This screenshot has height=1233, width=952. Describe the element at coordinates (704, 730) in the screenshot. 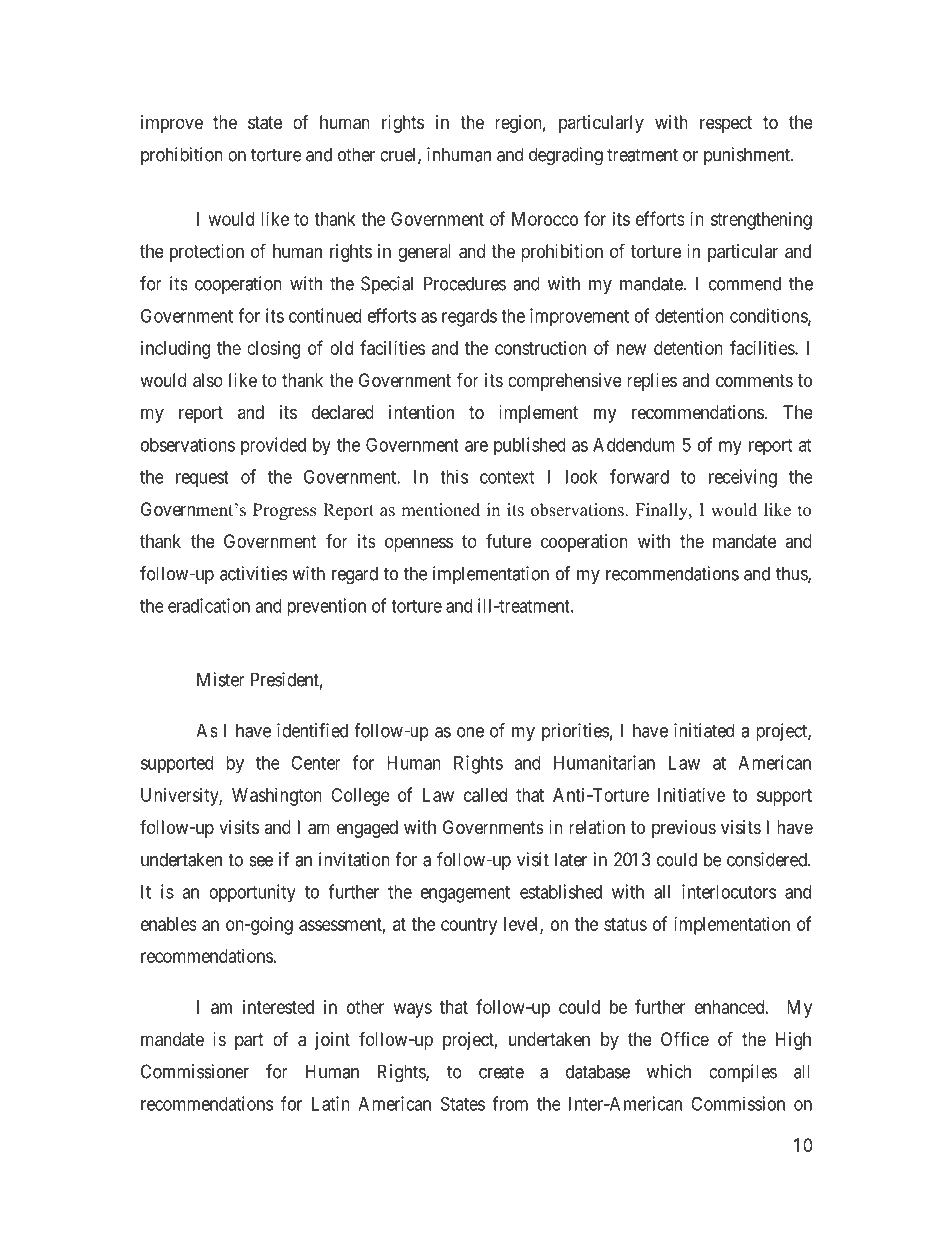

I see `initiated` at that location.
